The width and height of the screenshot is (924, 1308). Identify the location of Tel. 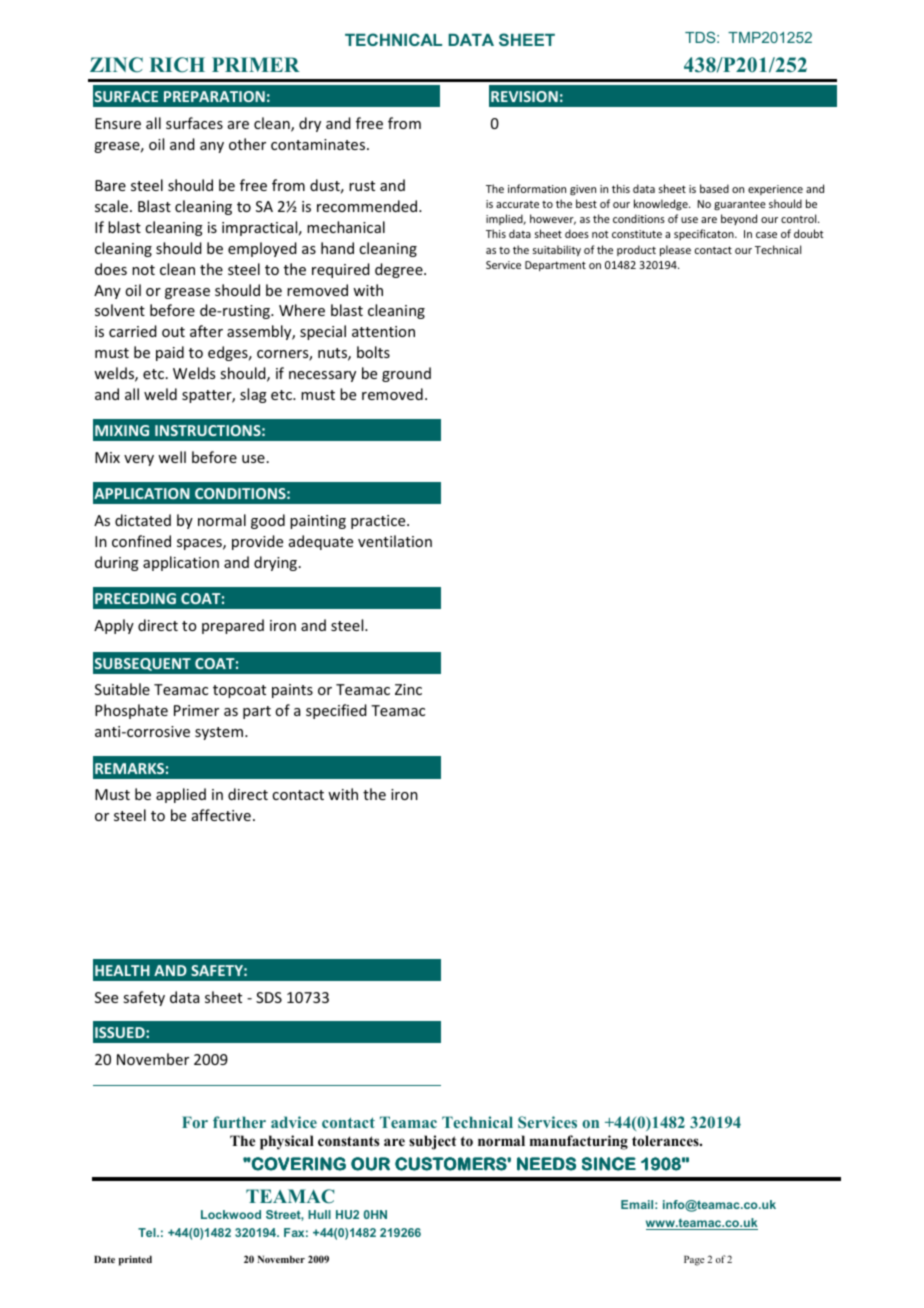
(148, 1232).
